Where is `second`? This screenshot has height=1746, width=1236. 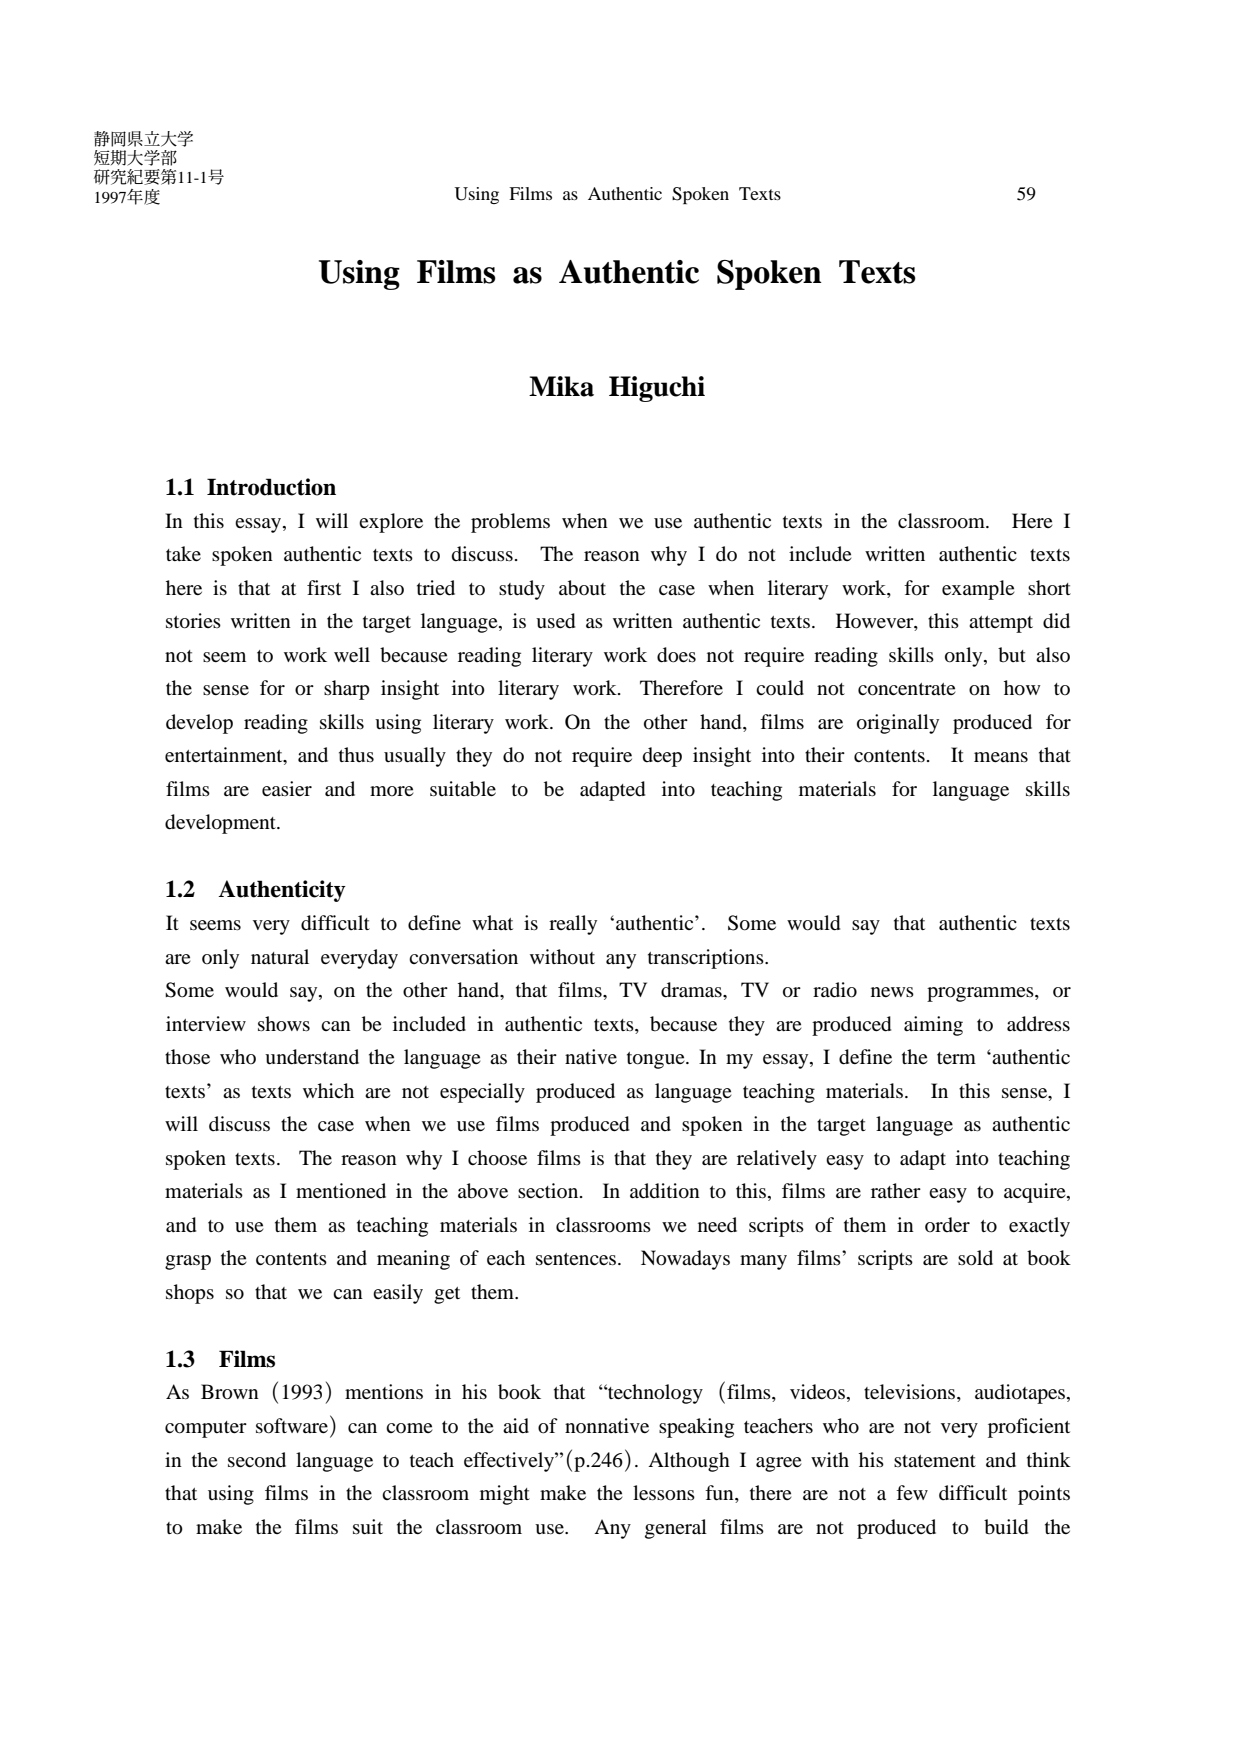
second is located at coordinates (257, 1460).
